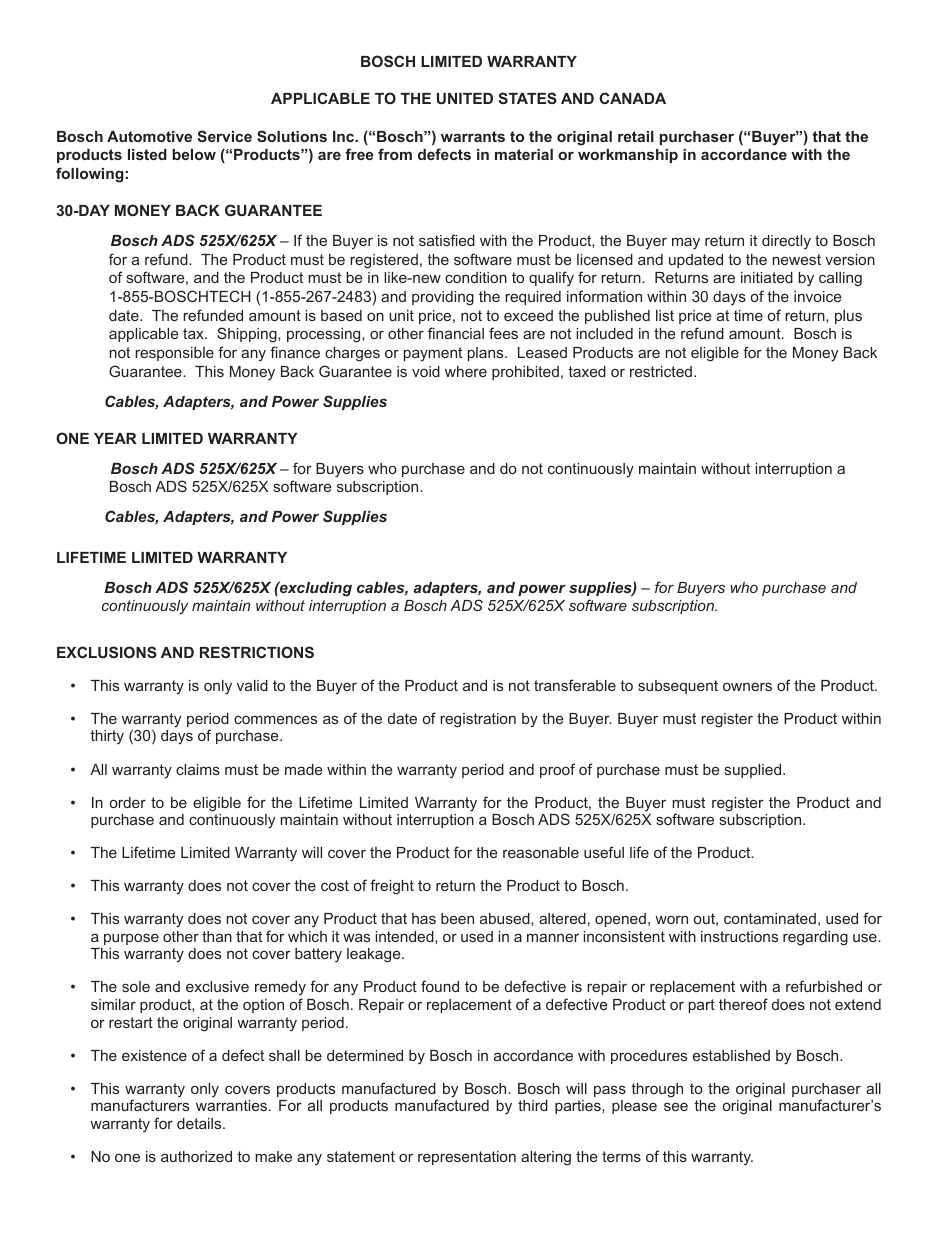 The height and width of the screenshot is (1233, 952). Describe the element at coordinates (661, 371) in the screenshot. I see `restricted` at that location.
